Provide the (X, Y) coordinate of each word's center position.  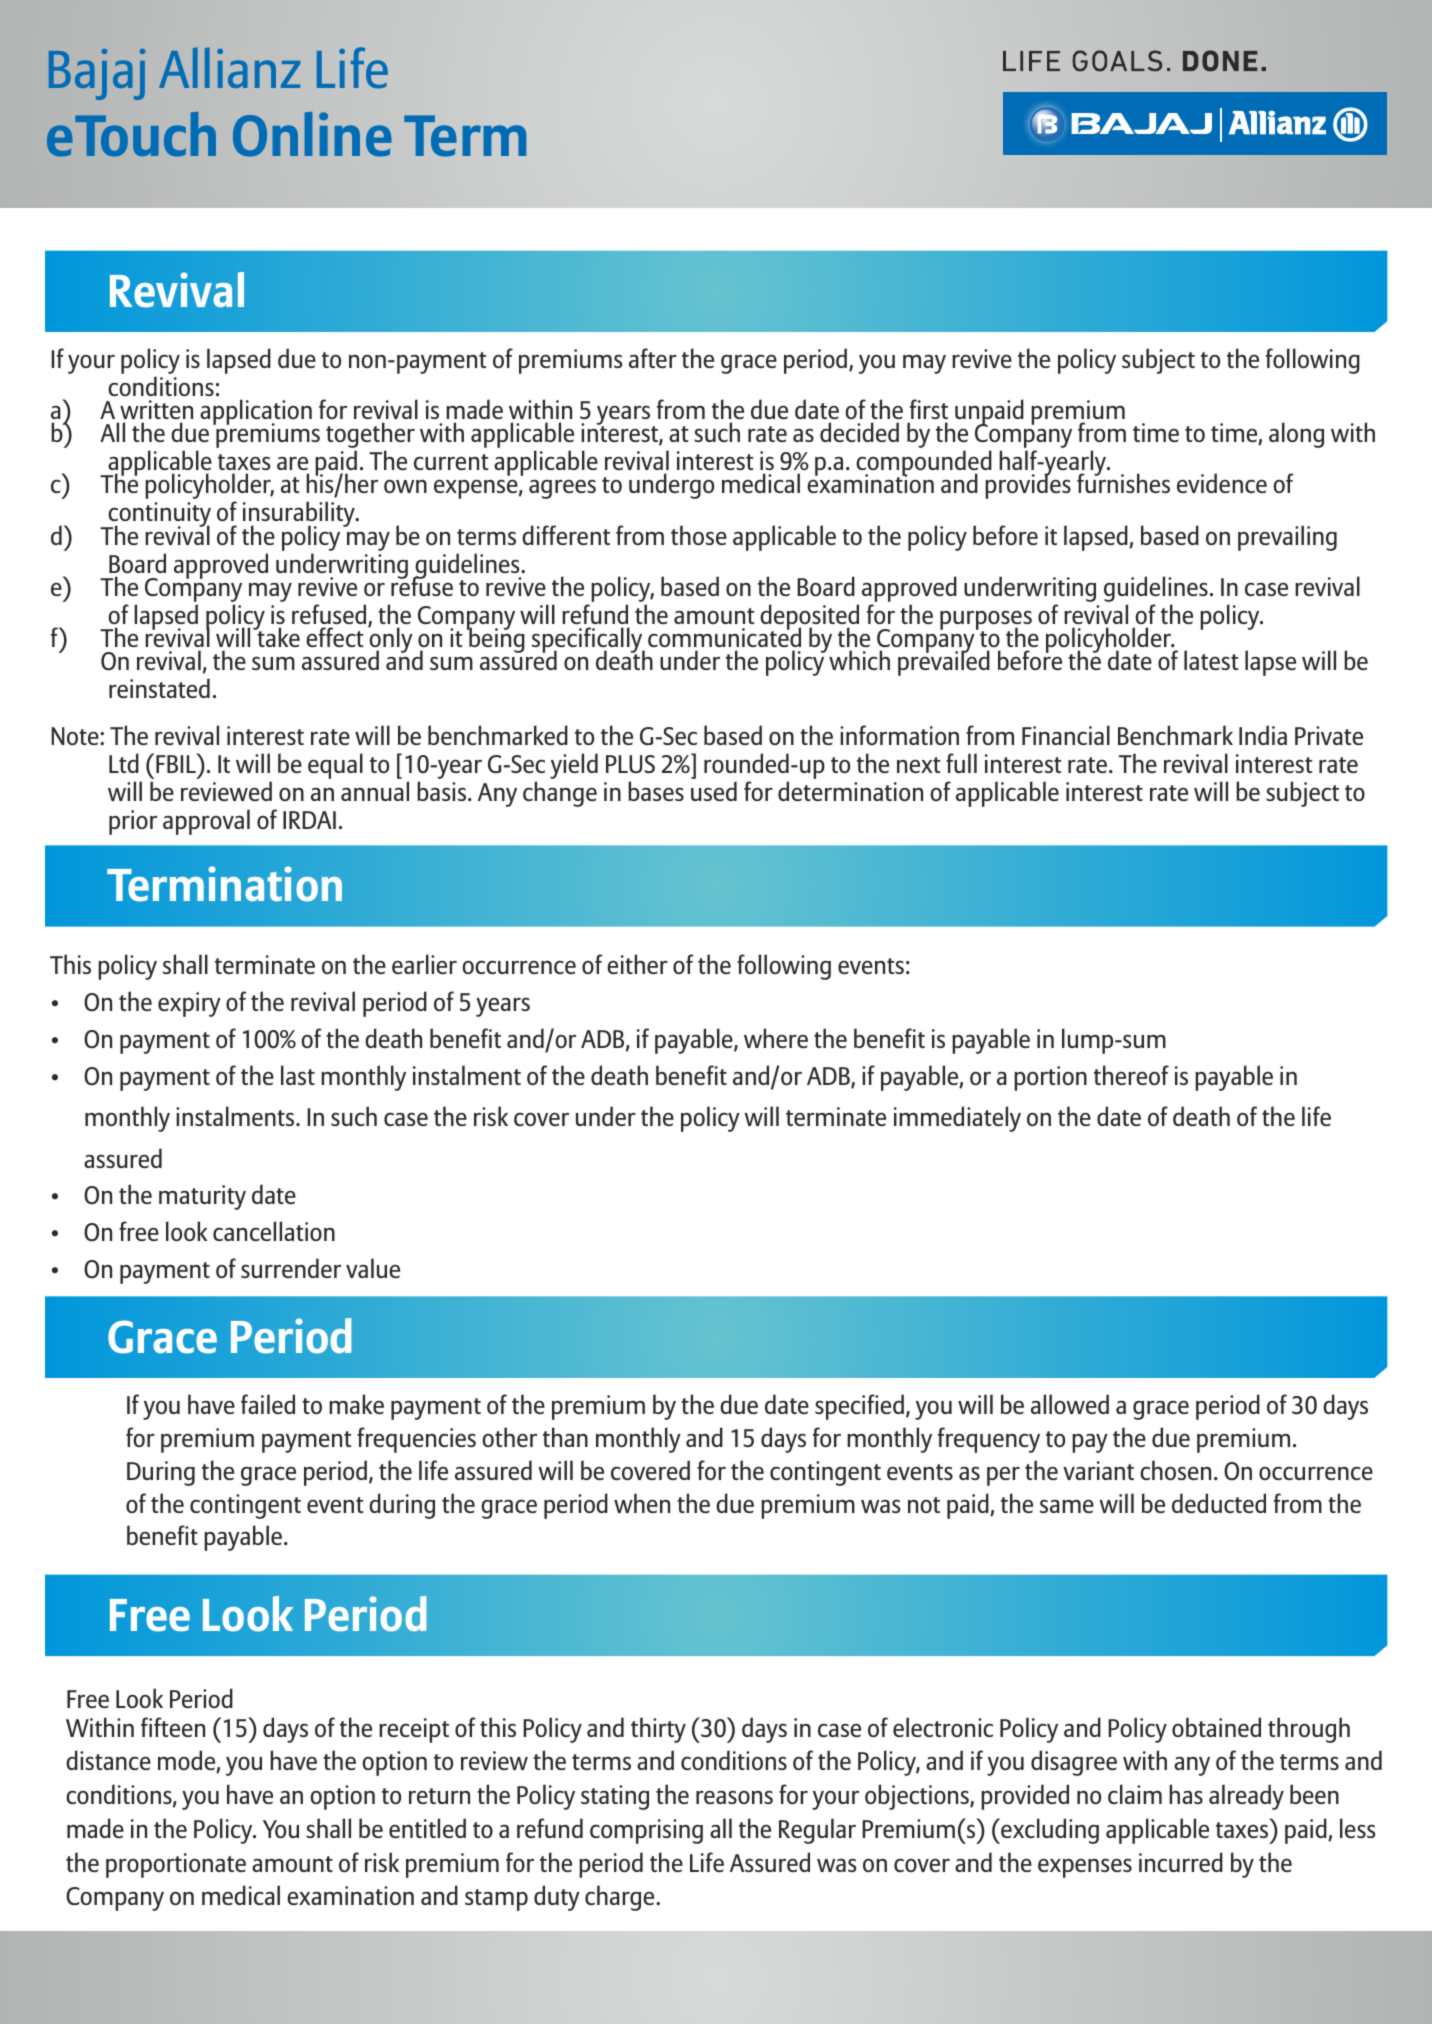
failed (268, 1404)
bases (656, 791)
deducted (1219, 1503)
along (1296, 435)
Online (312, 134)
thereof (1131, 1075)
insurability (300, 515)
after (653, 358)
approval (206, 822)
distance (108, 1760)
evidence (1222, 483)
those (699, 535)
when (642, 1503)
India (1263, 735)
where (776, 1038)
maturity (202, 1197)
